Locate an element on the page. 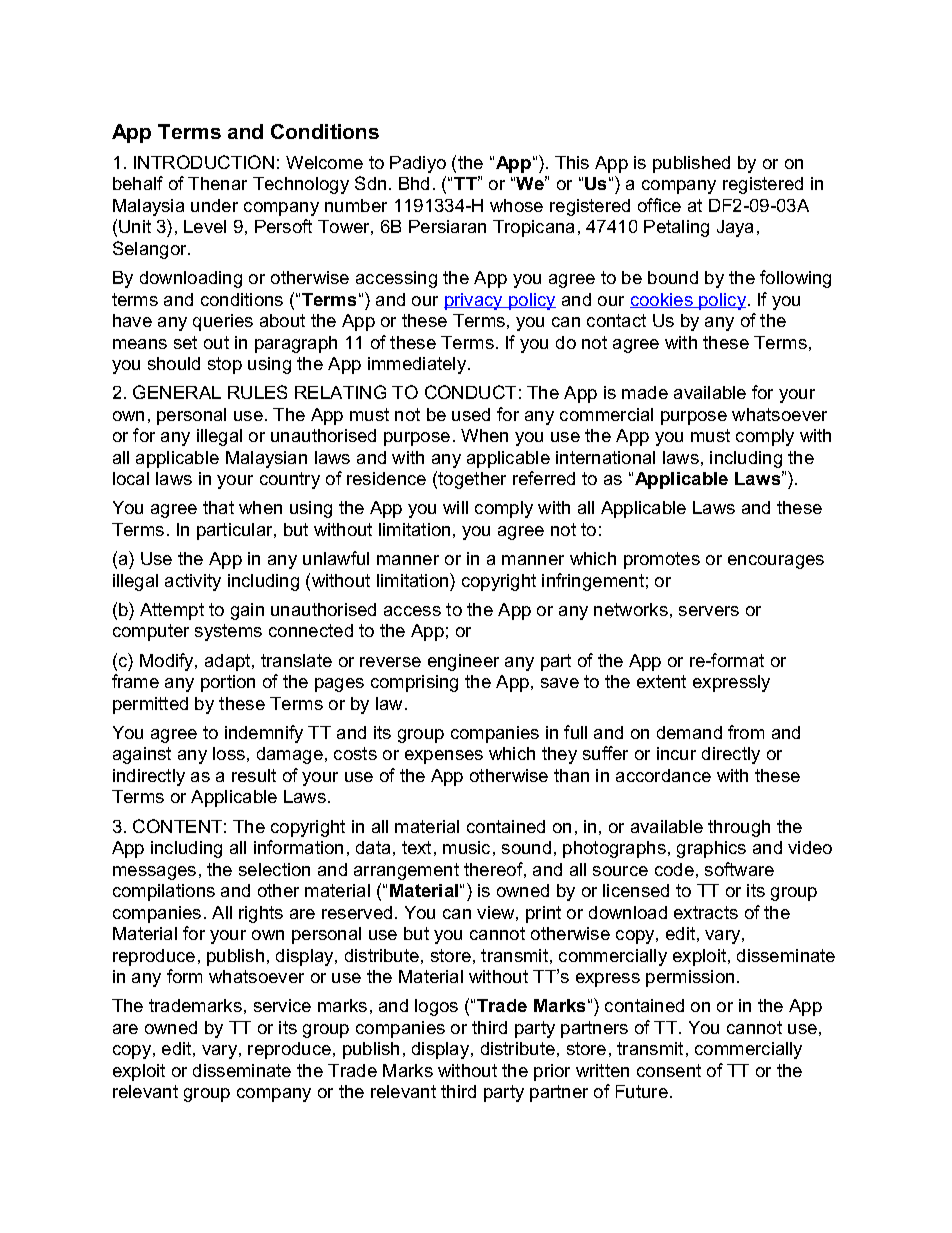  whose is located at coordinates (516, 205).
